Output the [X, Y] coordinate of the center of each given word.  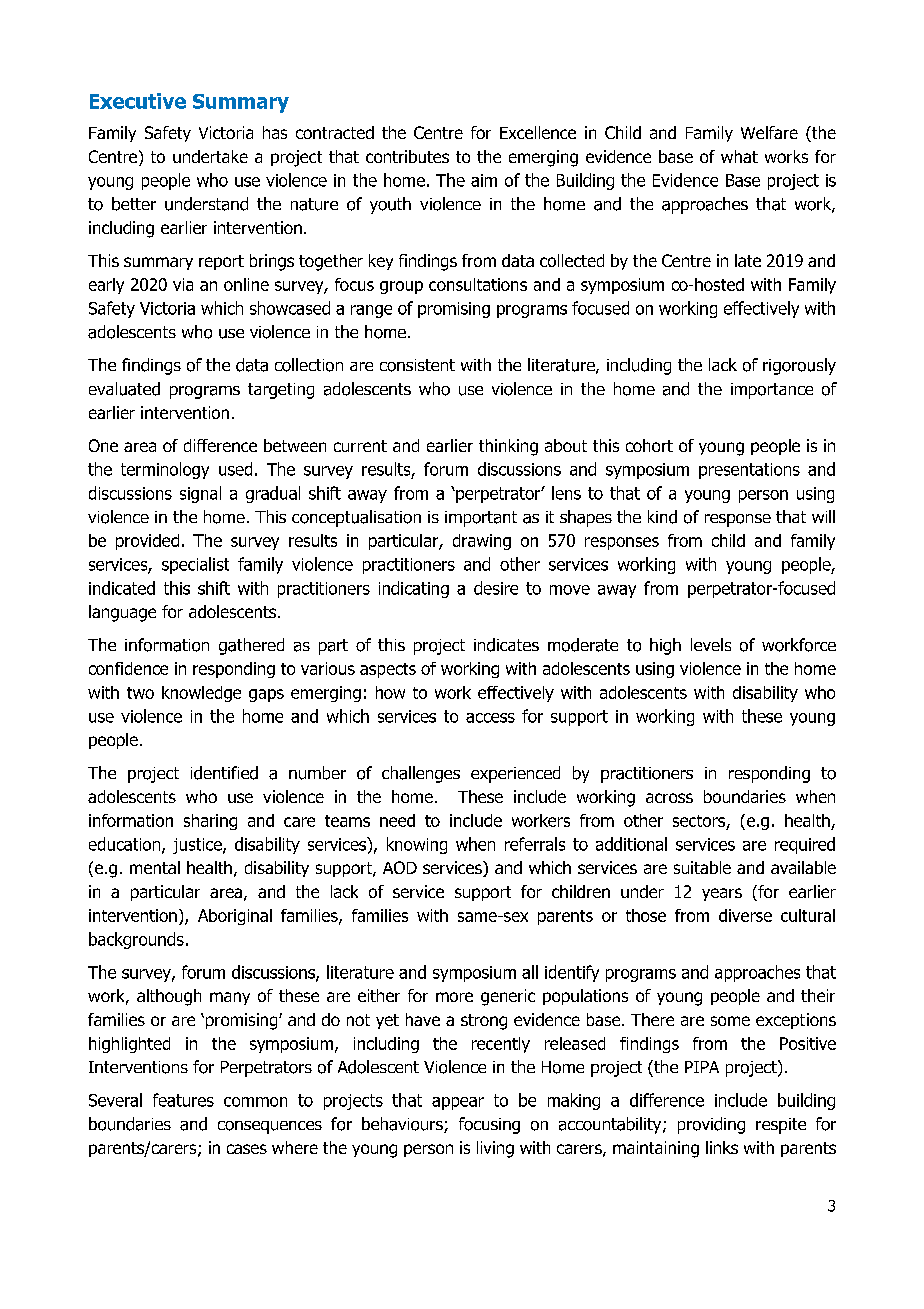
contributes [407, 156]
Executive [138, 101]
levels [711, 644]
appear [458, 1103]
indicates [506, 645]
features [183, 1100]
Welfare [769, 132]
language [122, 613]
